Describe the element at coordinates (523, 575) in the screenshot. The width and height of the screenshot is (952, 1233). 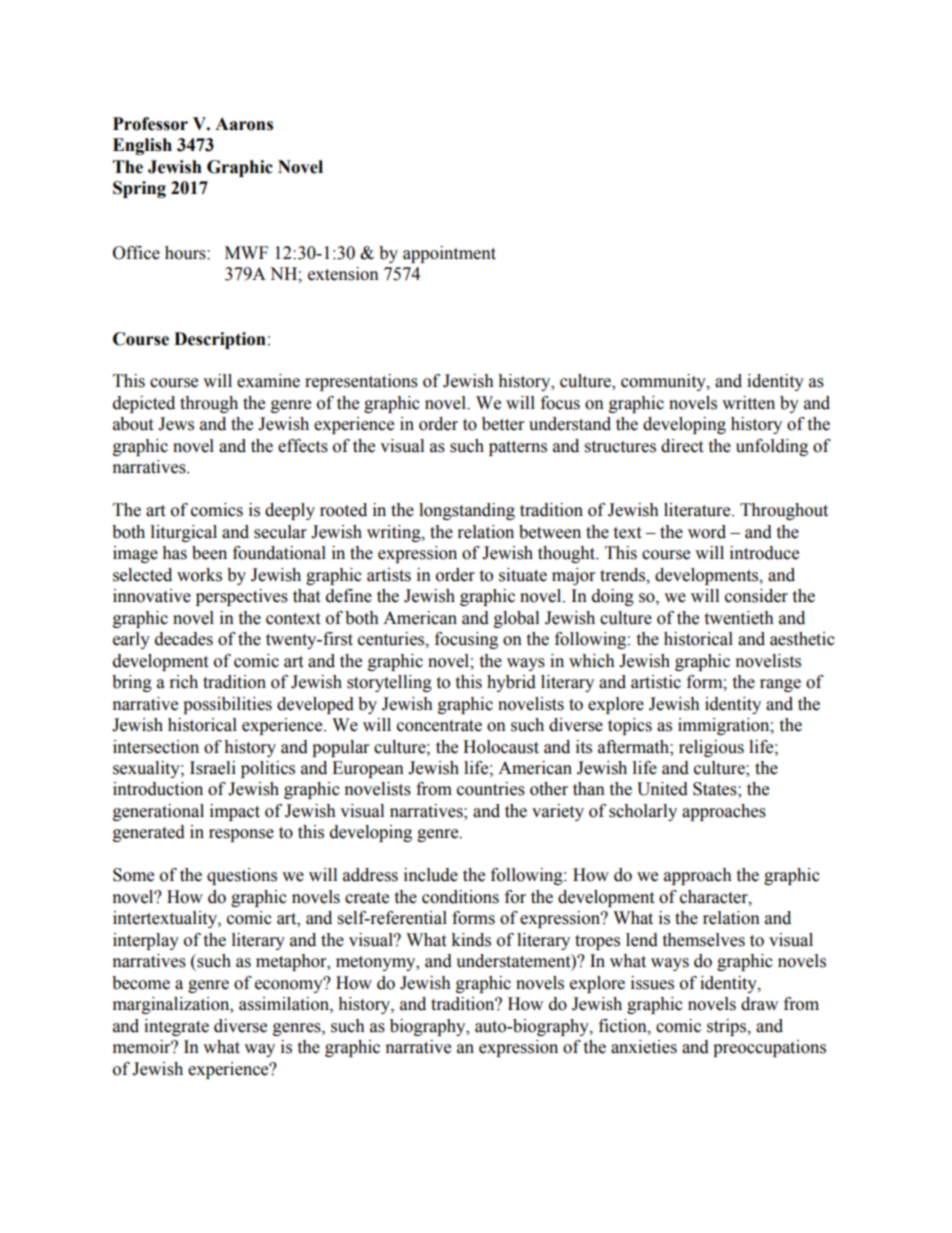
I see `situate` at that location.
